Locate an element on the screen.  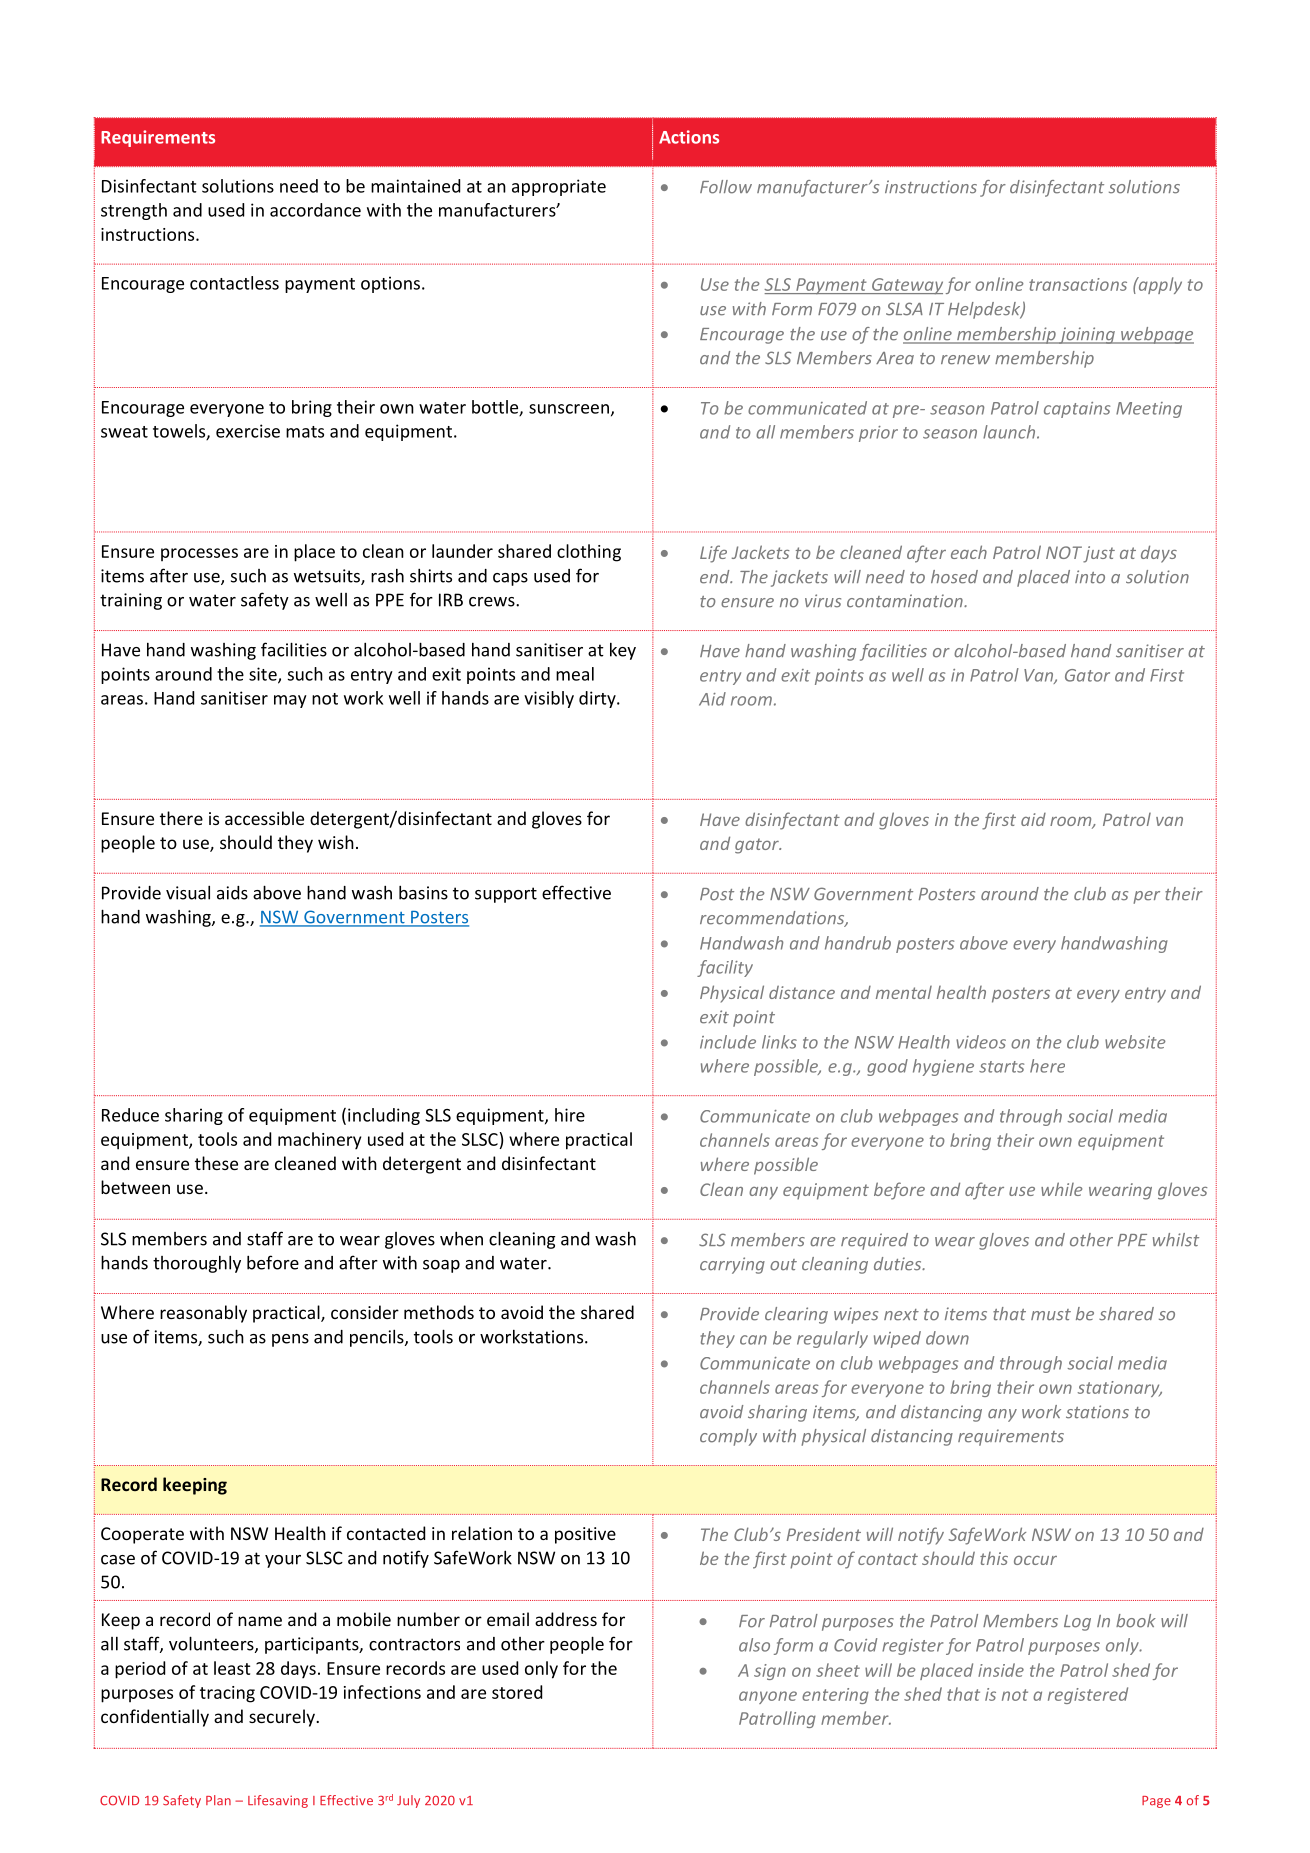
securely is located at coordinates (283, 1718).
